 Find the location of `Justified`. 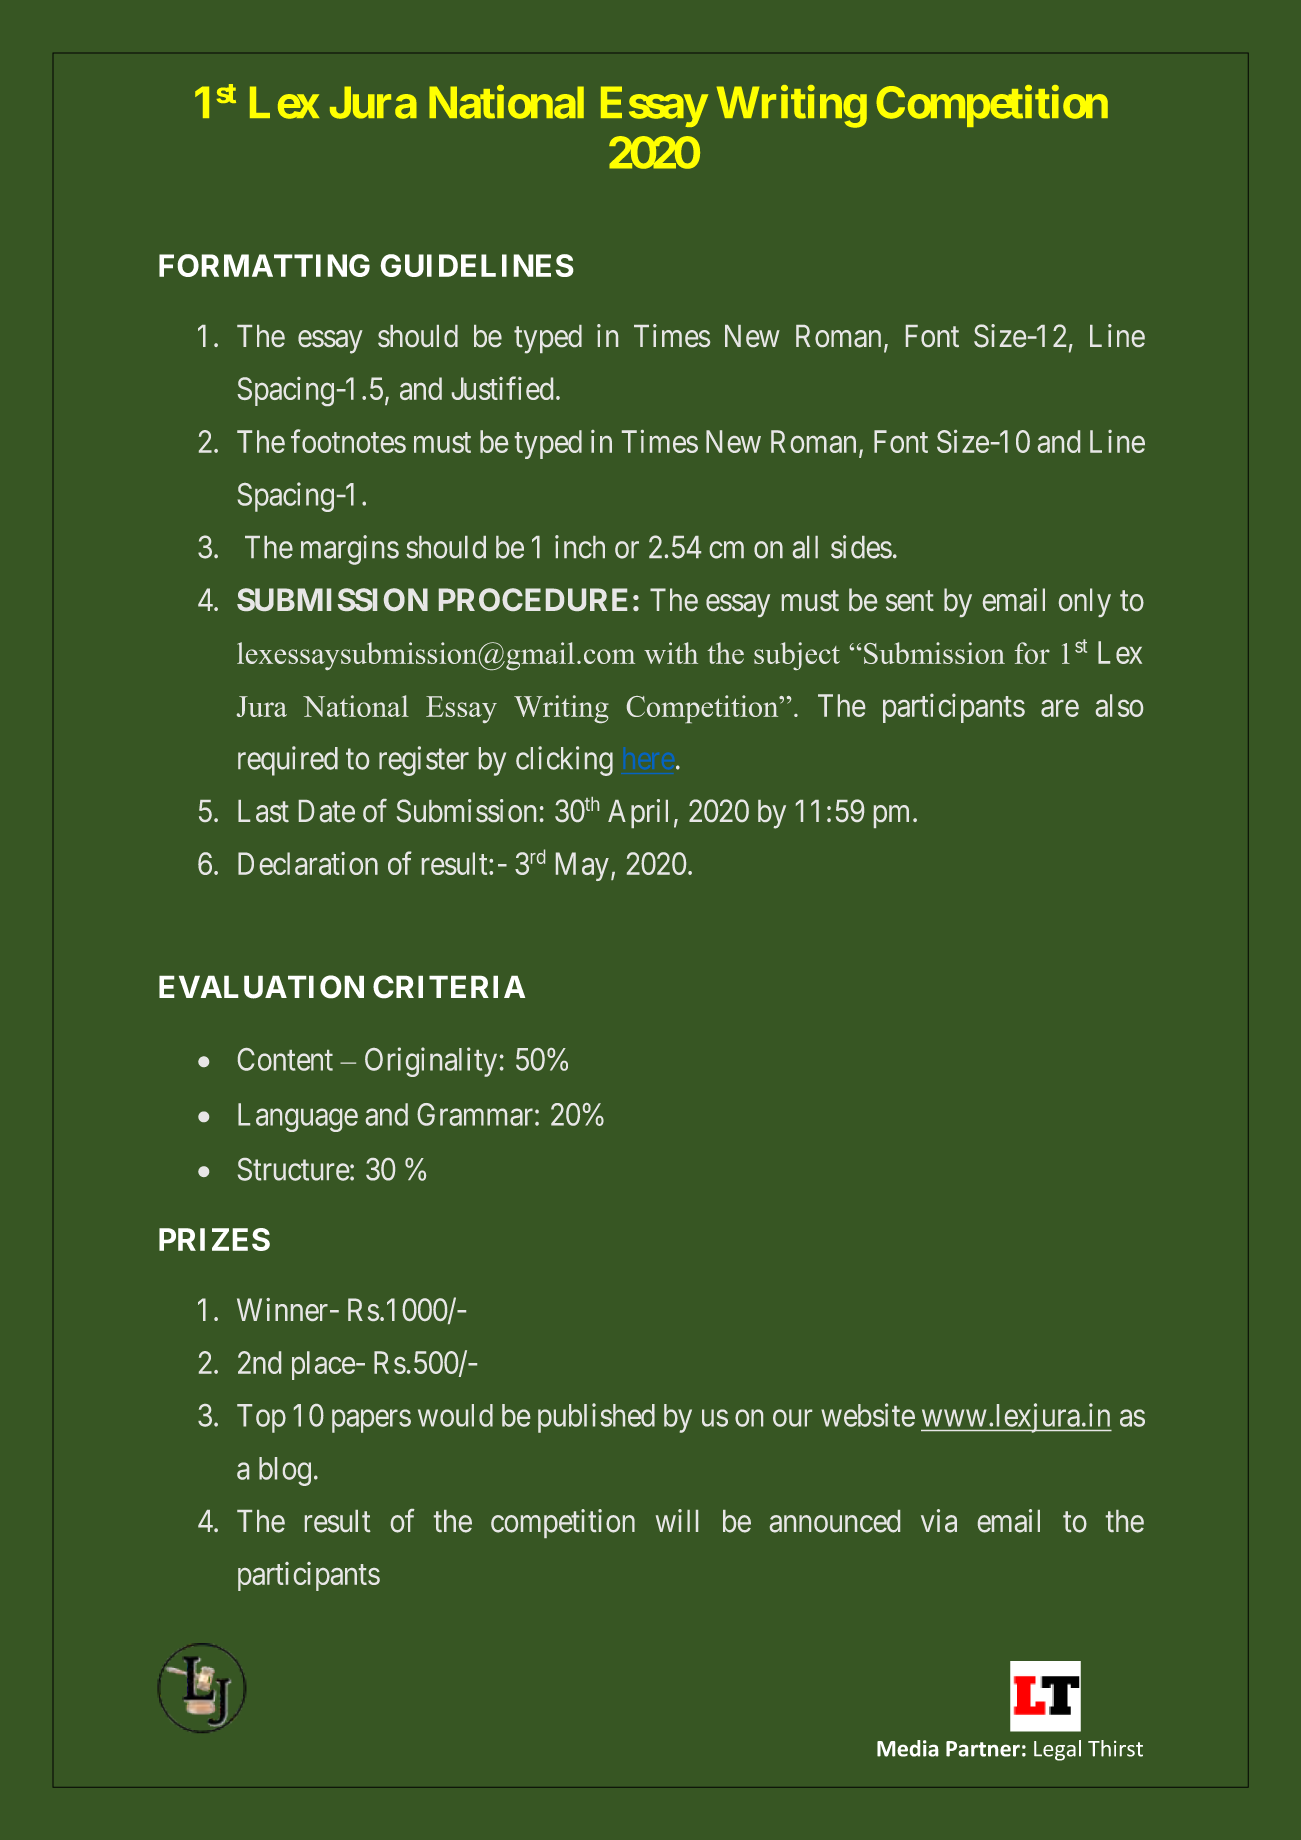

Justified is located at coordinates (502, 388).
